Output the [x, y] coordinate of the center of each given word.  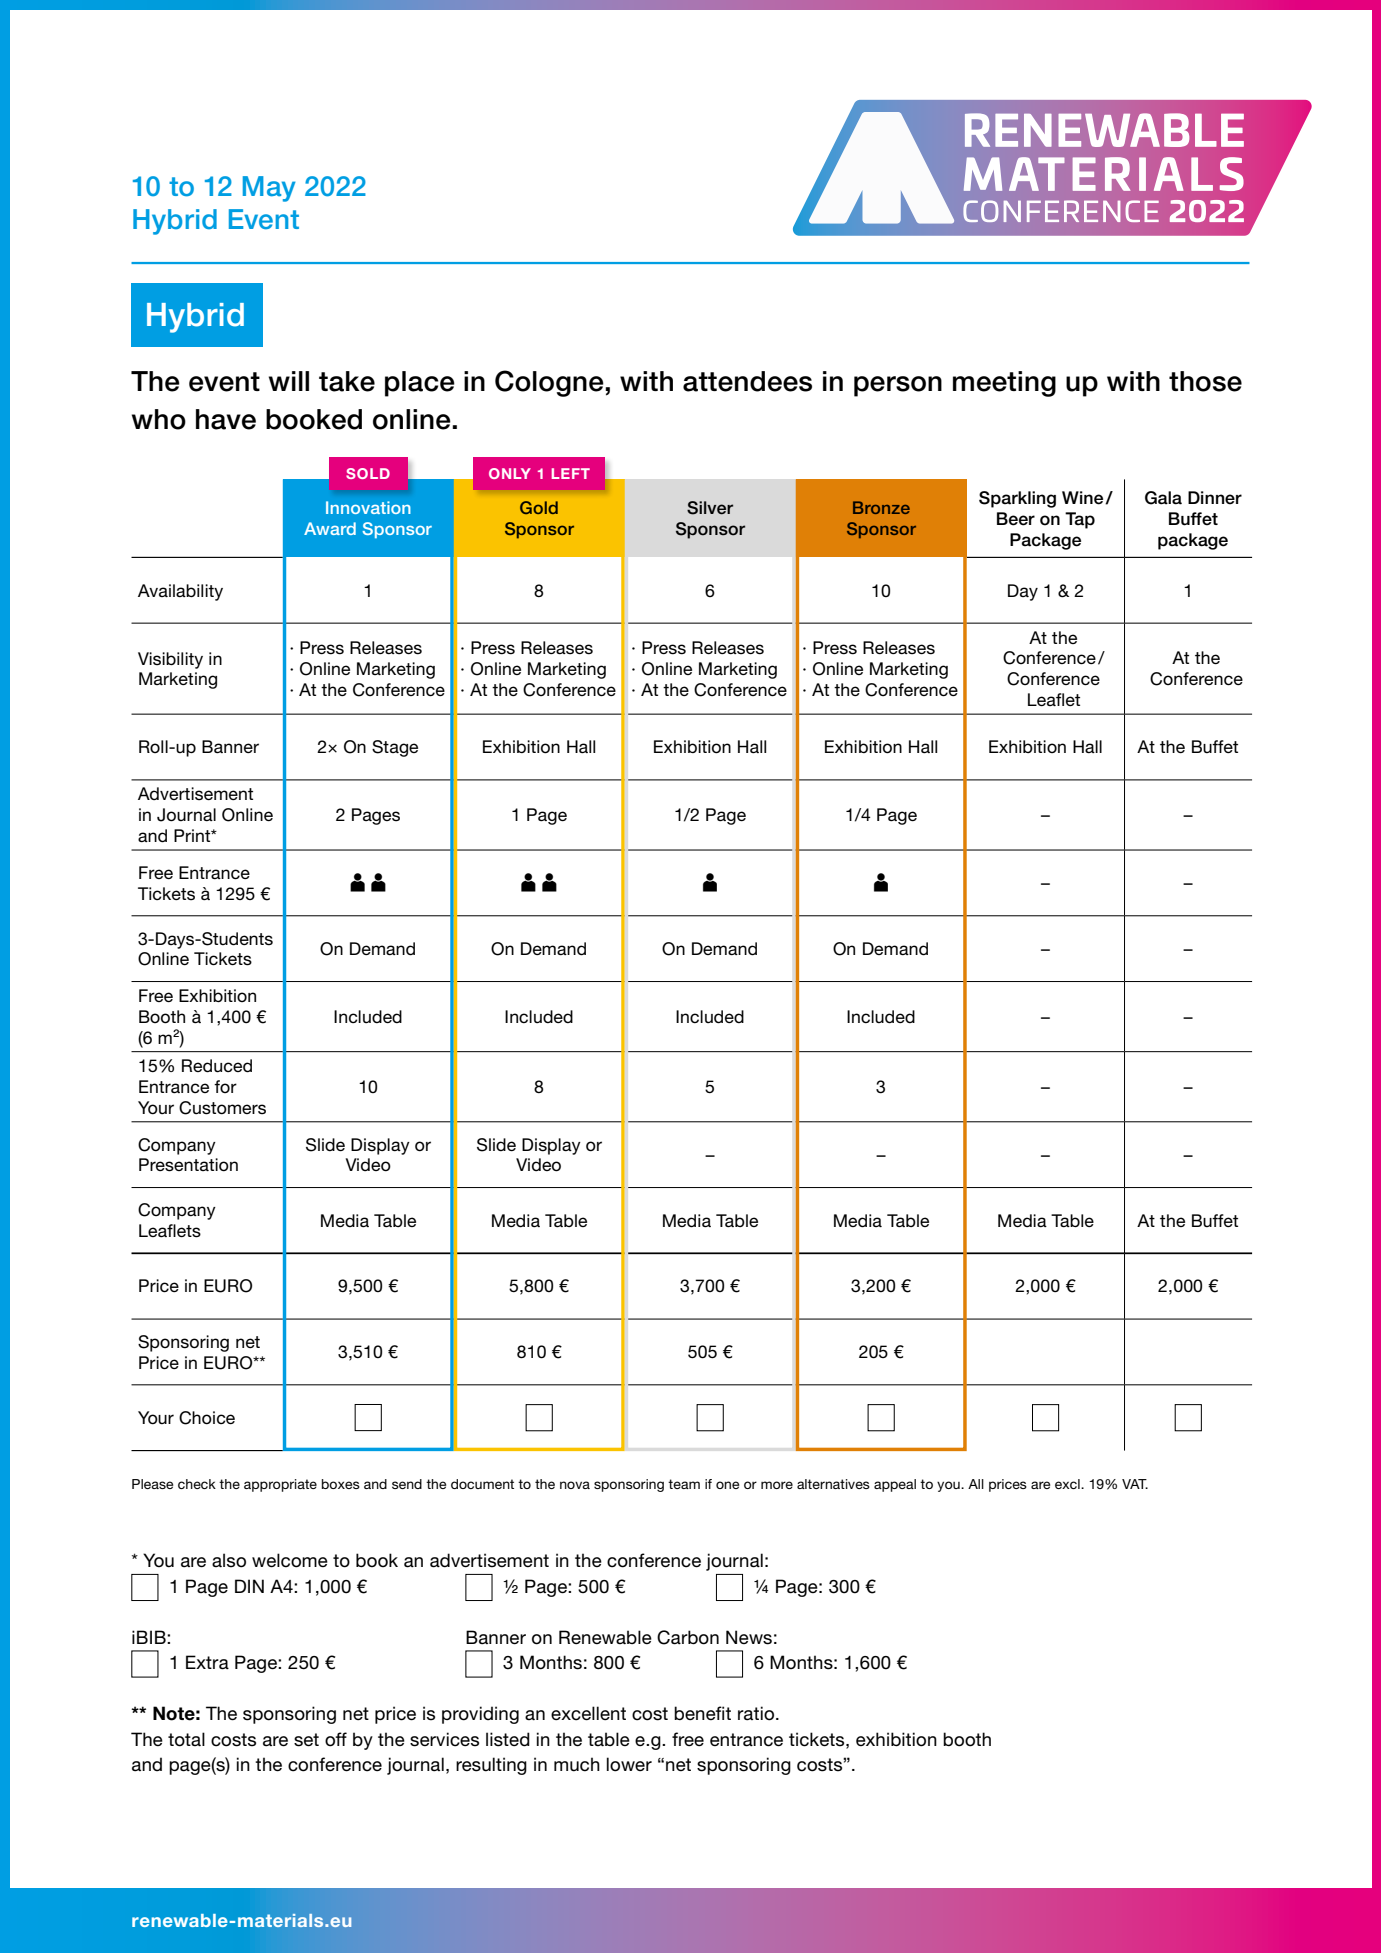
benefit [702, 1713]
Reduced [217, 1066]
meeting [1004, 384]
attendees [747, 381]
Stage [395, 748]
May [269, 189]
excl [1068, 1484]
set [306, 1740]
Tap [1080, 520]
